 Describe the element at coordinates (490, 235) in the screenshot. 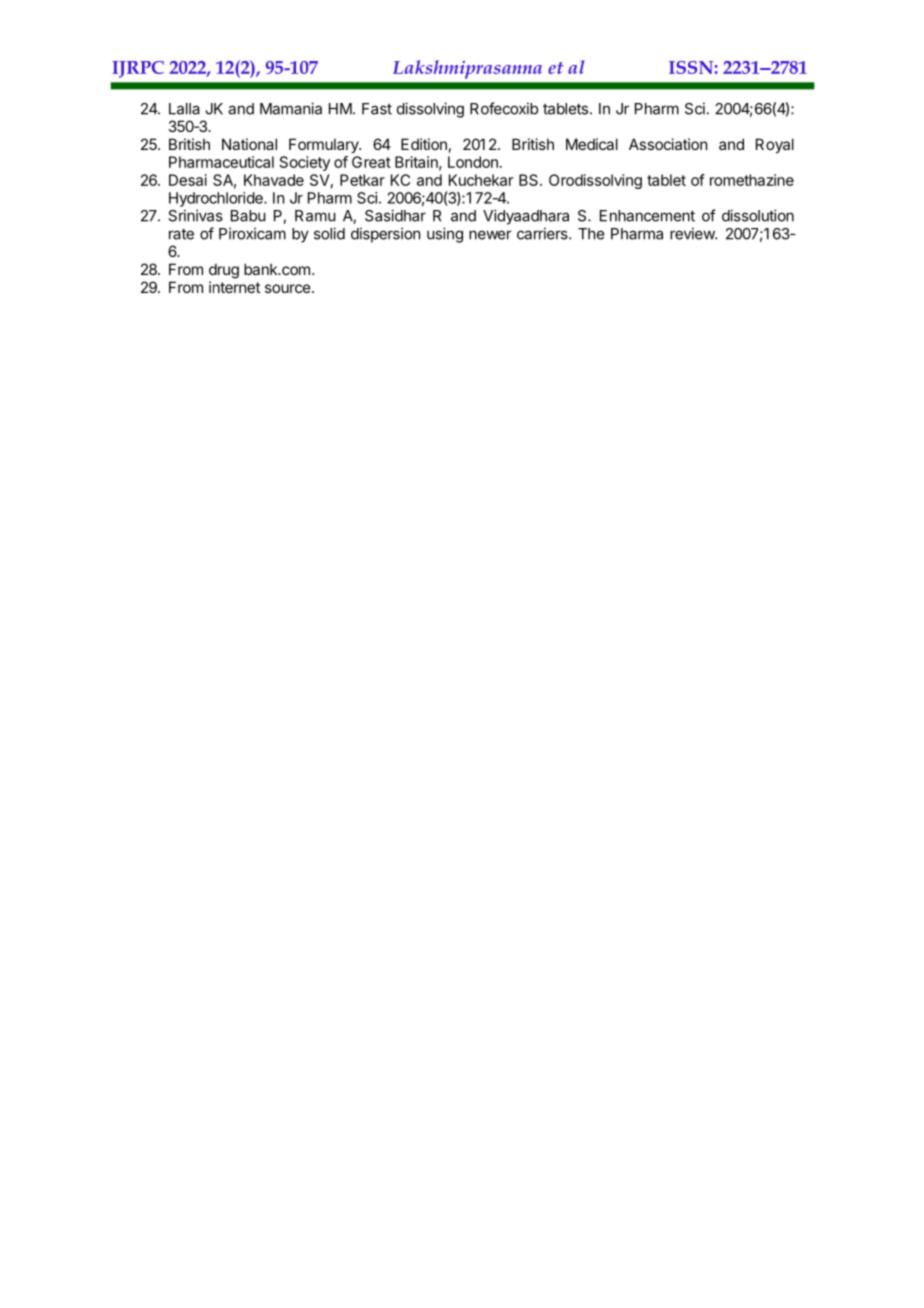

I see `newer` at that location.
